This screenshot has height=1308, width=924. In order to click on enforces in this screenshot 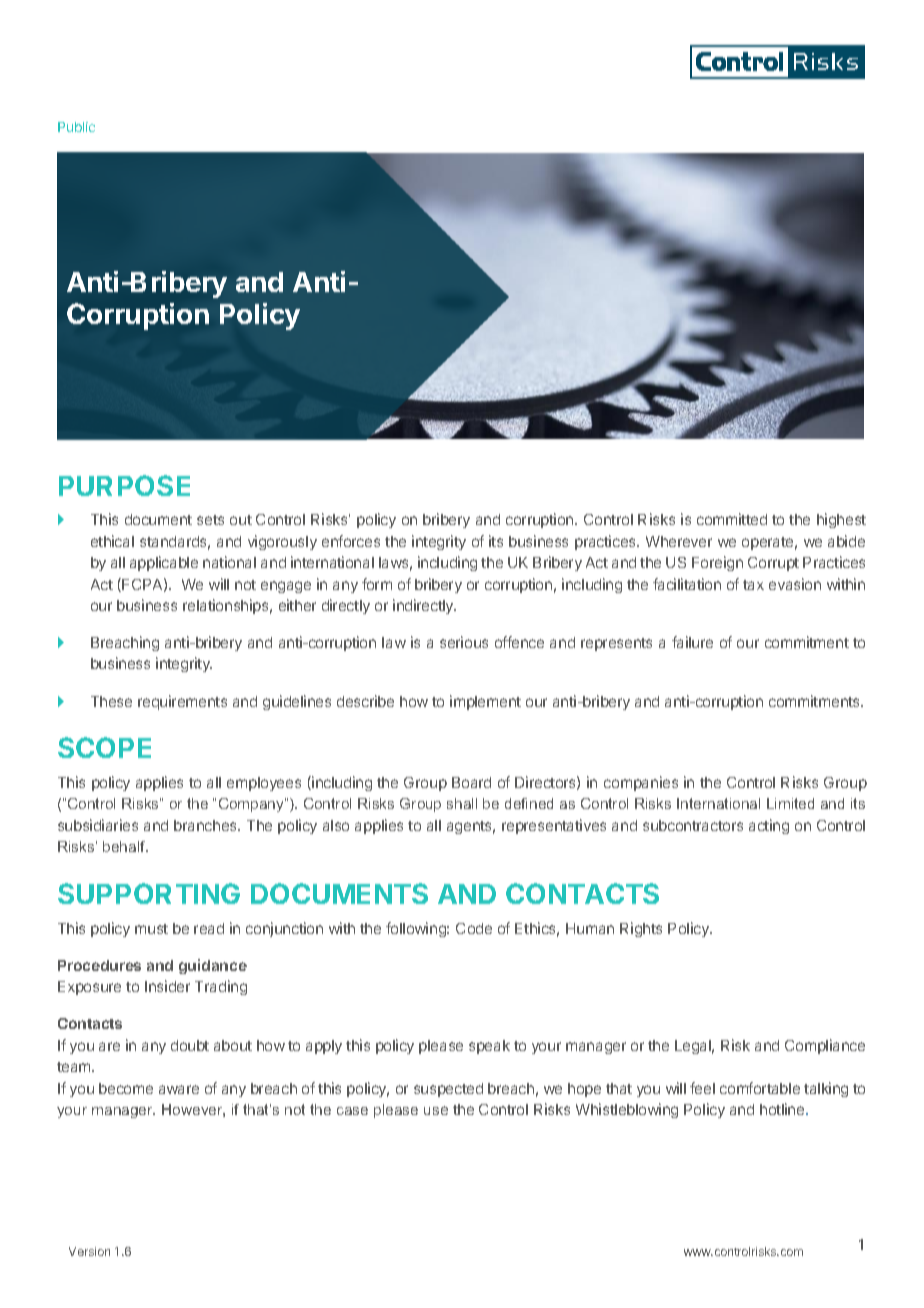, I will do `click(351, 541)`.
